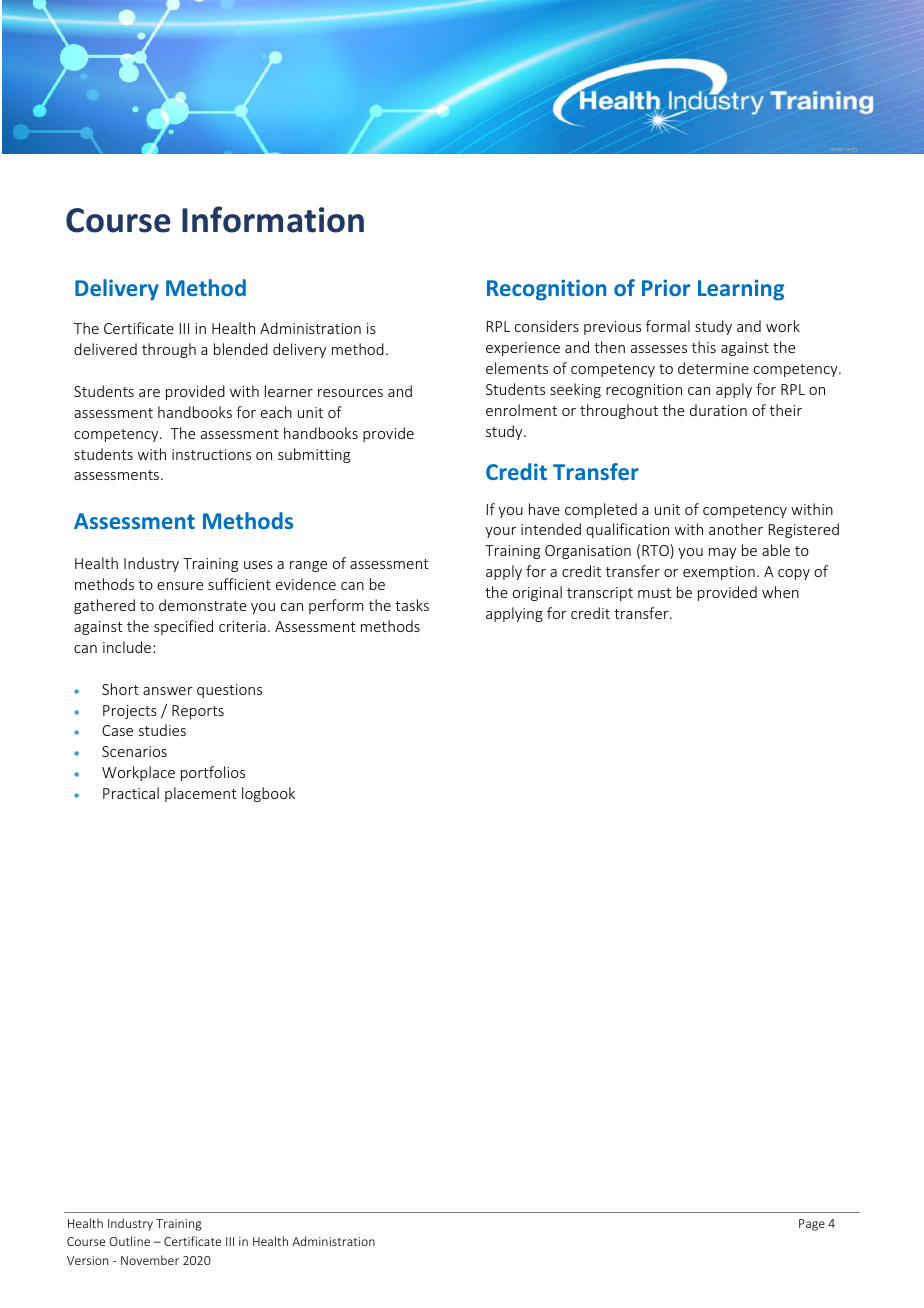 The width and height of the screenshot is (924, 1308). Describe the element at coordinates (129, 1241) in the screenshot. I see `Outline` at that location.
